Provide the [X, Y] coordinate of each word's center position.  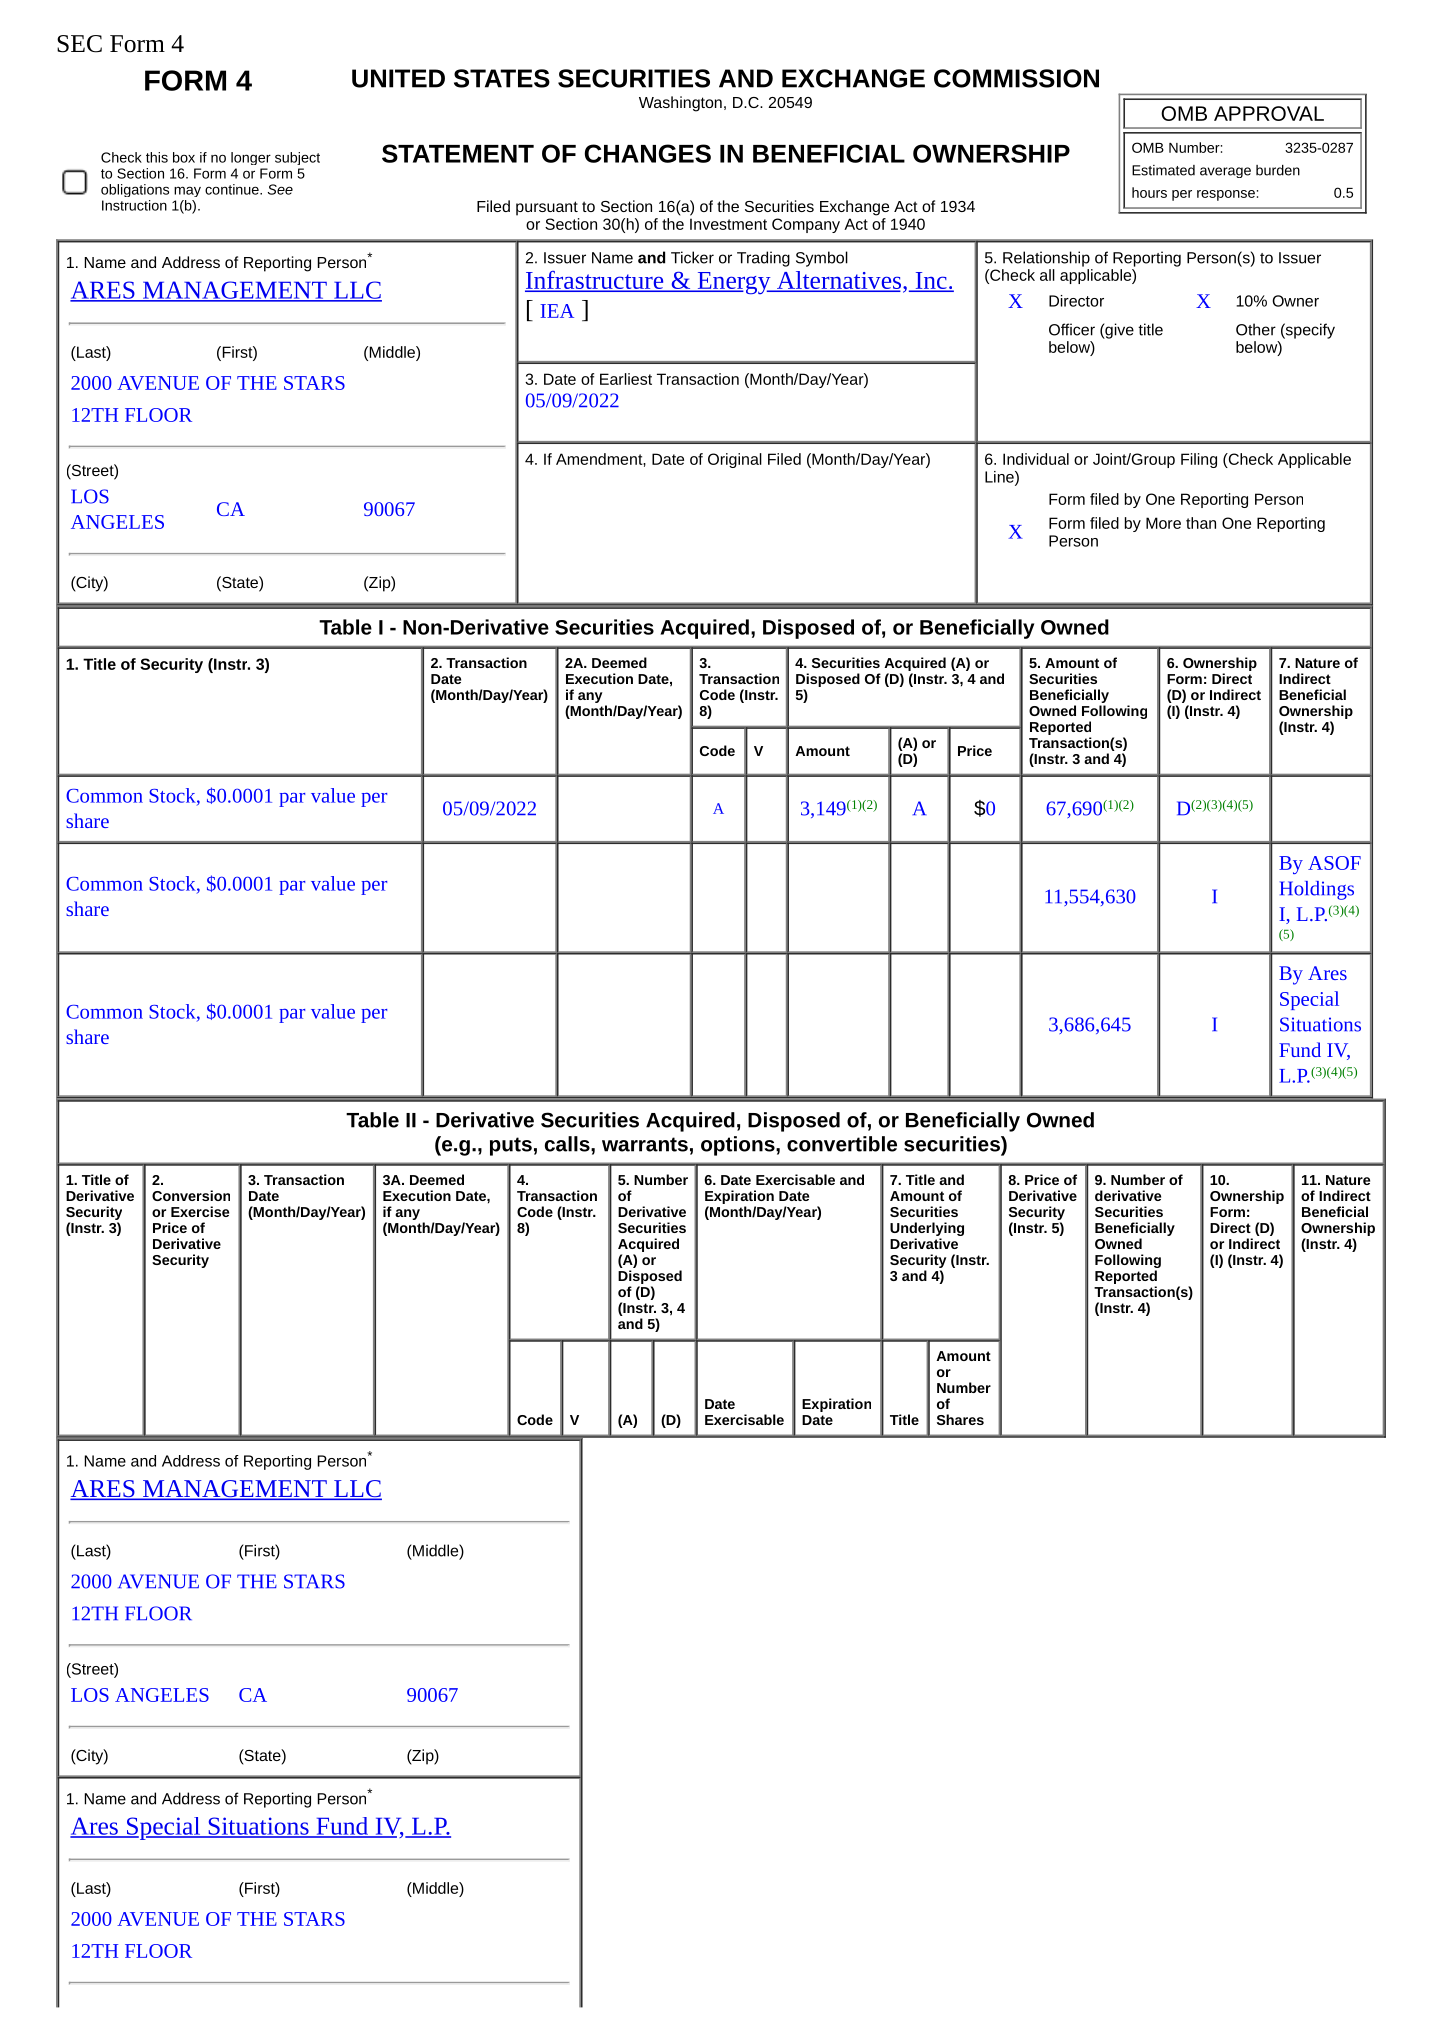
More [1163, 523]
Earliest [626, 379]
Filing [1199, 460]
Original [735, 460]
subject [297, 158]
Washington [680, 104]
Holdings [1317, 890]
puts [511, 1146]
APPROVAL [1269, 113]
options [738, 1146]
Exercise [200, 1211]
